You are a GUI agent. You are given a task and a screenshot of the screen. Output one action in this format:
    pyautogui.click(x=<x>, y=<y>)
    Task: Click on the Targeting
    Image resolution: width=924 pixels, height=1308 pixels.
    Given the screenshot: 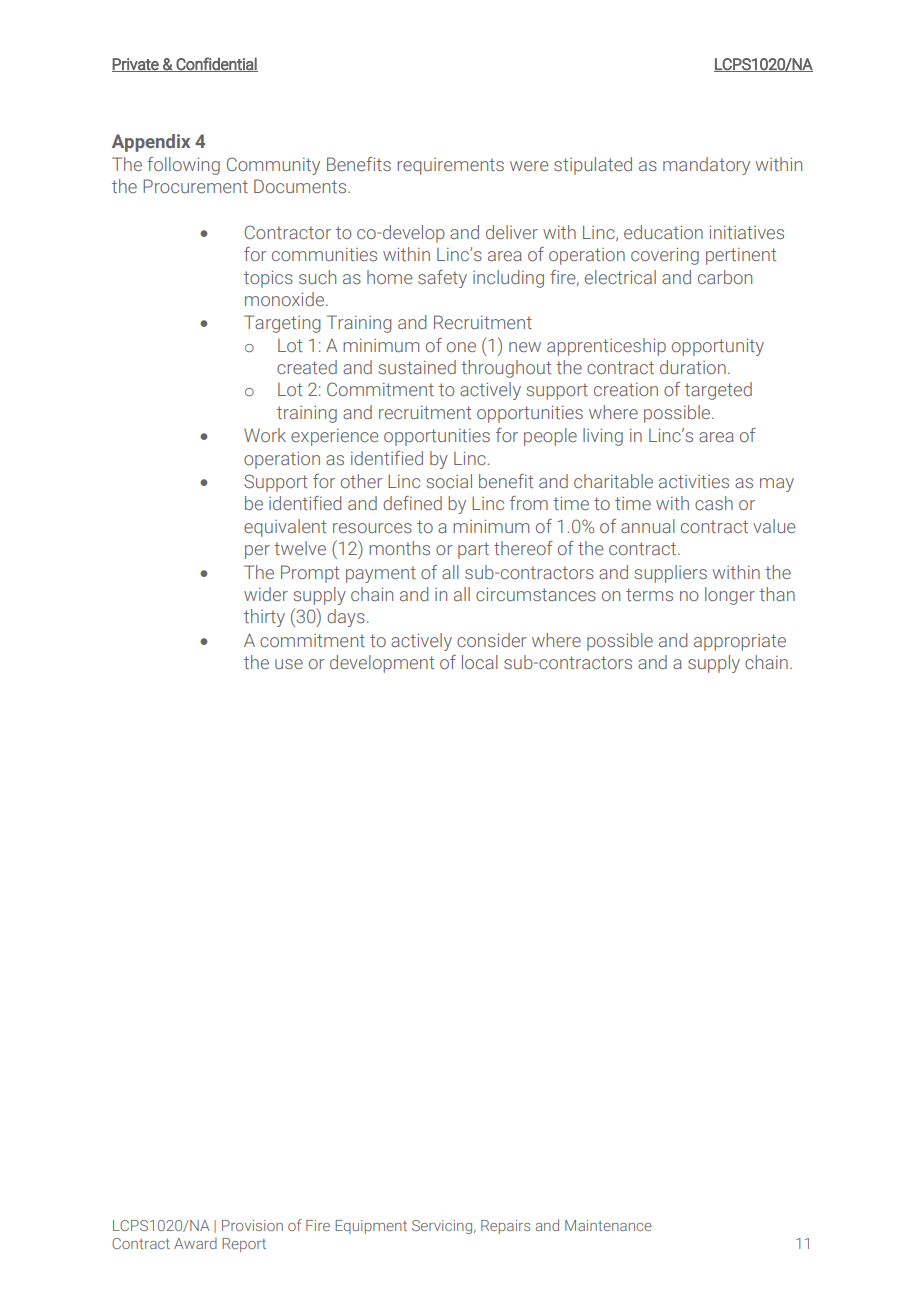 What is the action you would take?
    pyautogui.click(x=282, y=324)
